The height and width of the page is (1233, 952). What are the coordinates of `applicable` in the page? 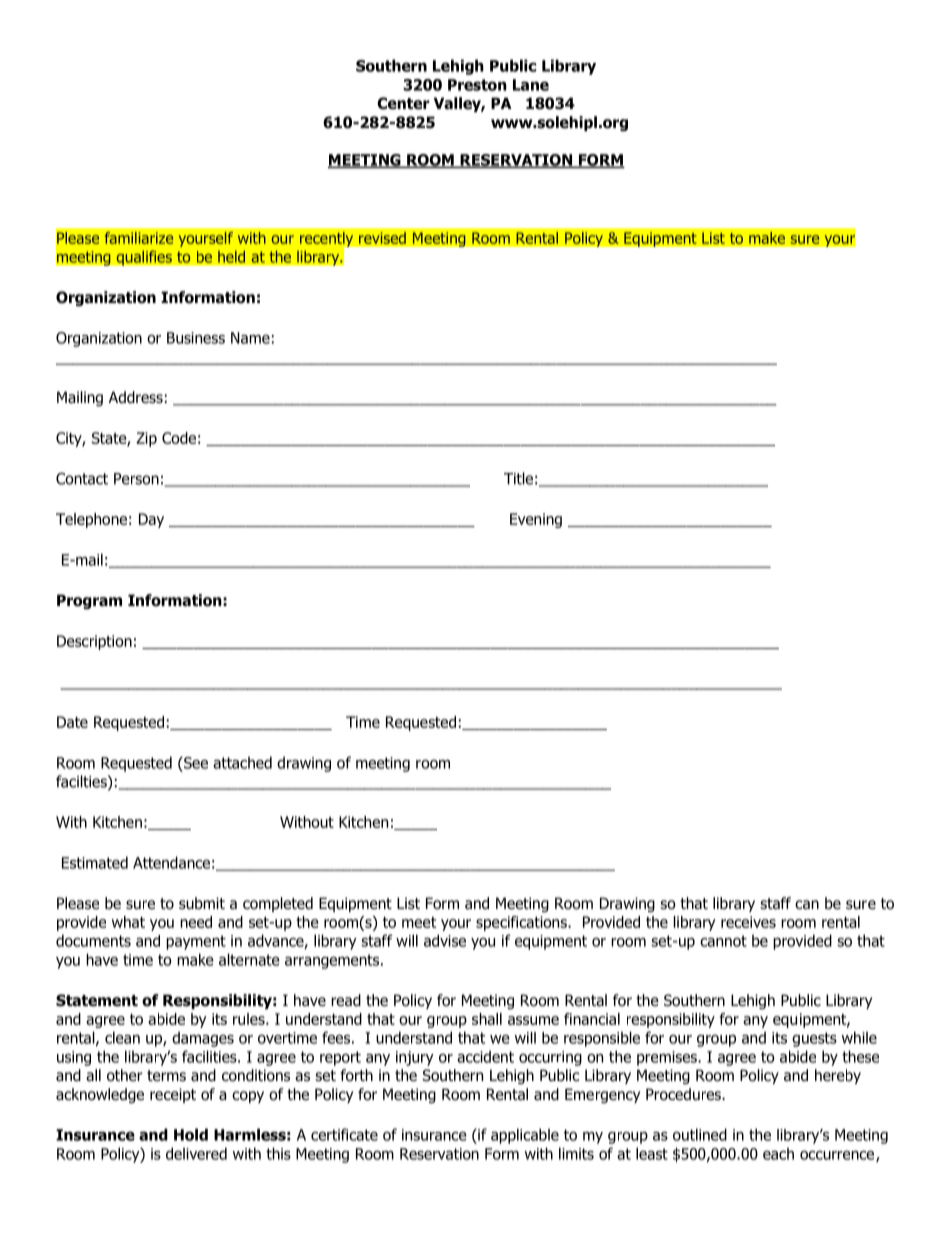 It's located at (525, 1136).
